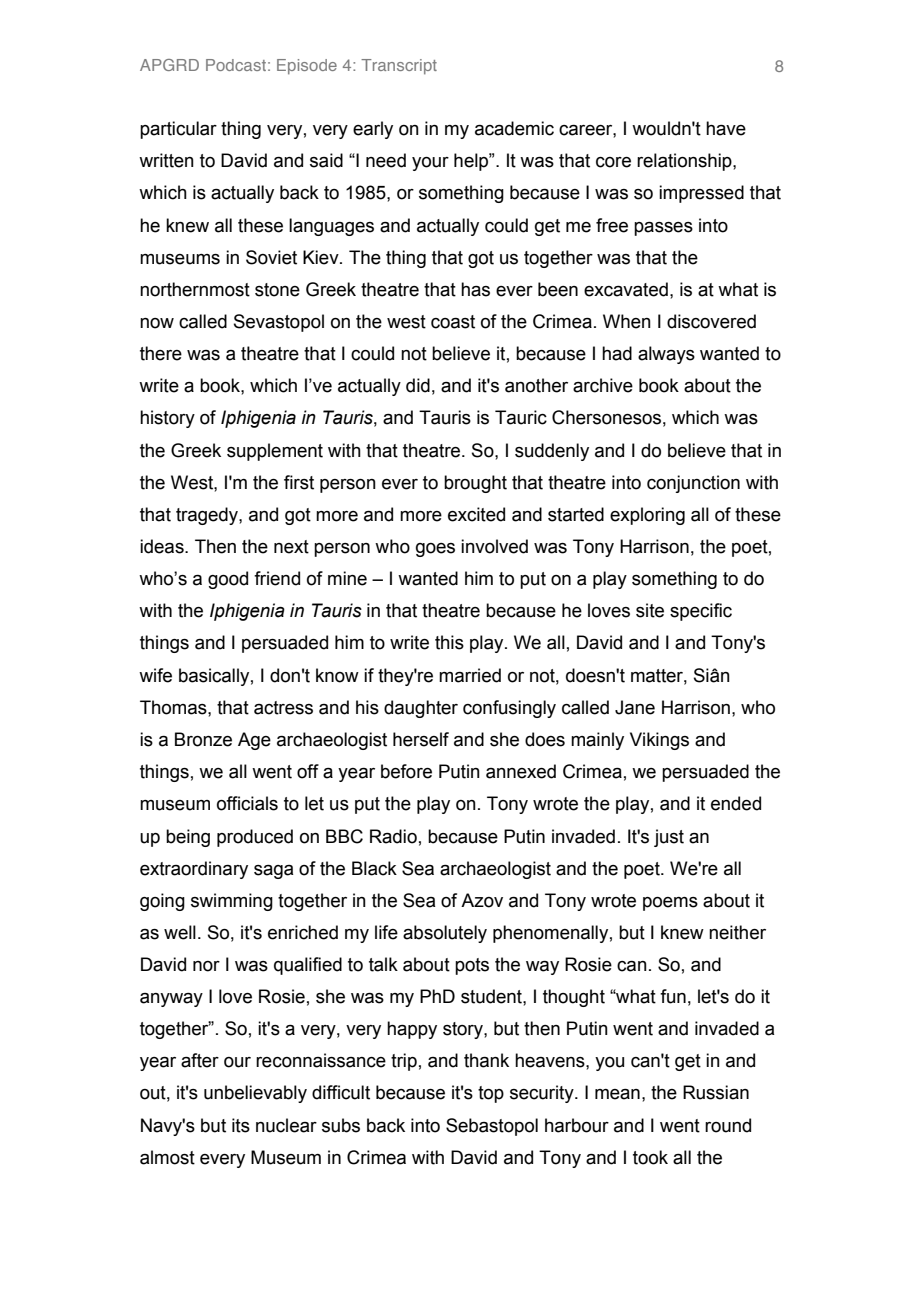  What do you see at coordinates (650, 610) in the image?
I see `site` at bounding box center [650, 610].
